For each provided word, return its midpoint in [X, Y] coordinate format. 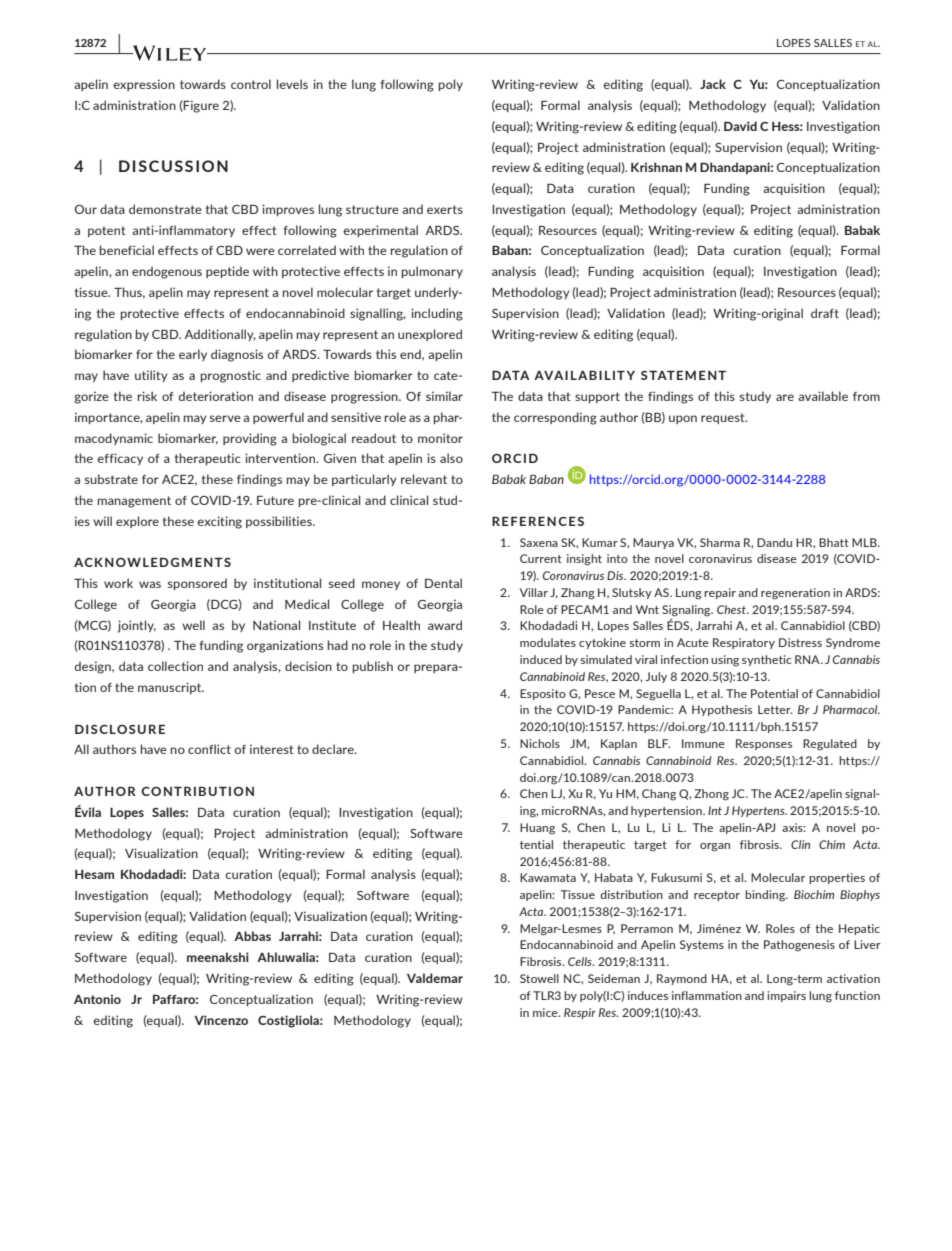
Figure [200, 106]
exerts [445, 209]
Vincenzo [221, 1020]
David [740, 126]
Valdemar [435, 978]
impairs [786, 996]
